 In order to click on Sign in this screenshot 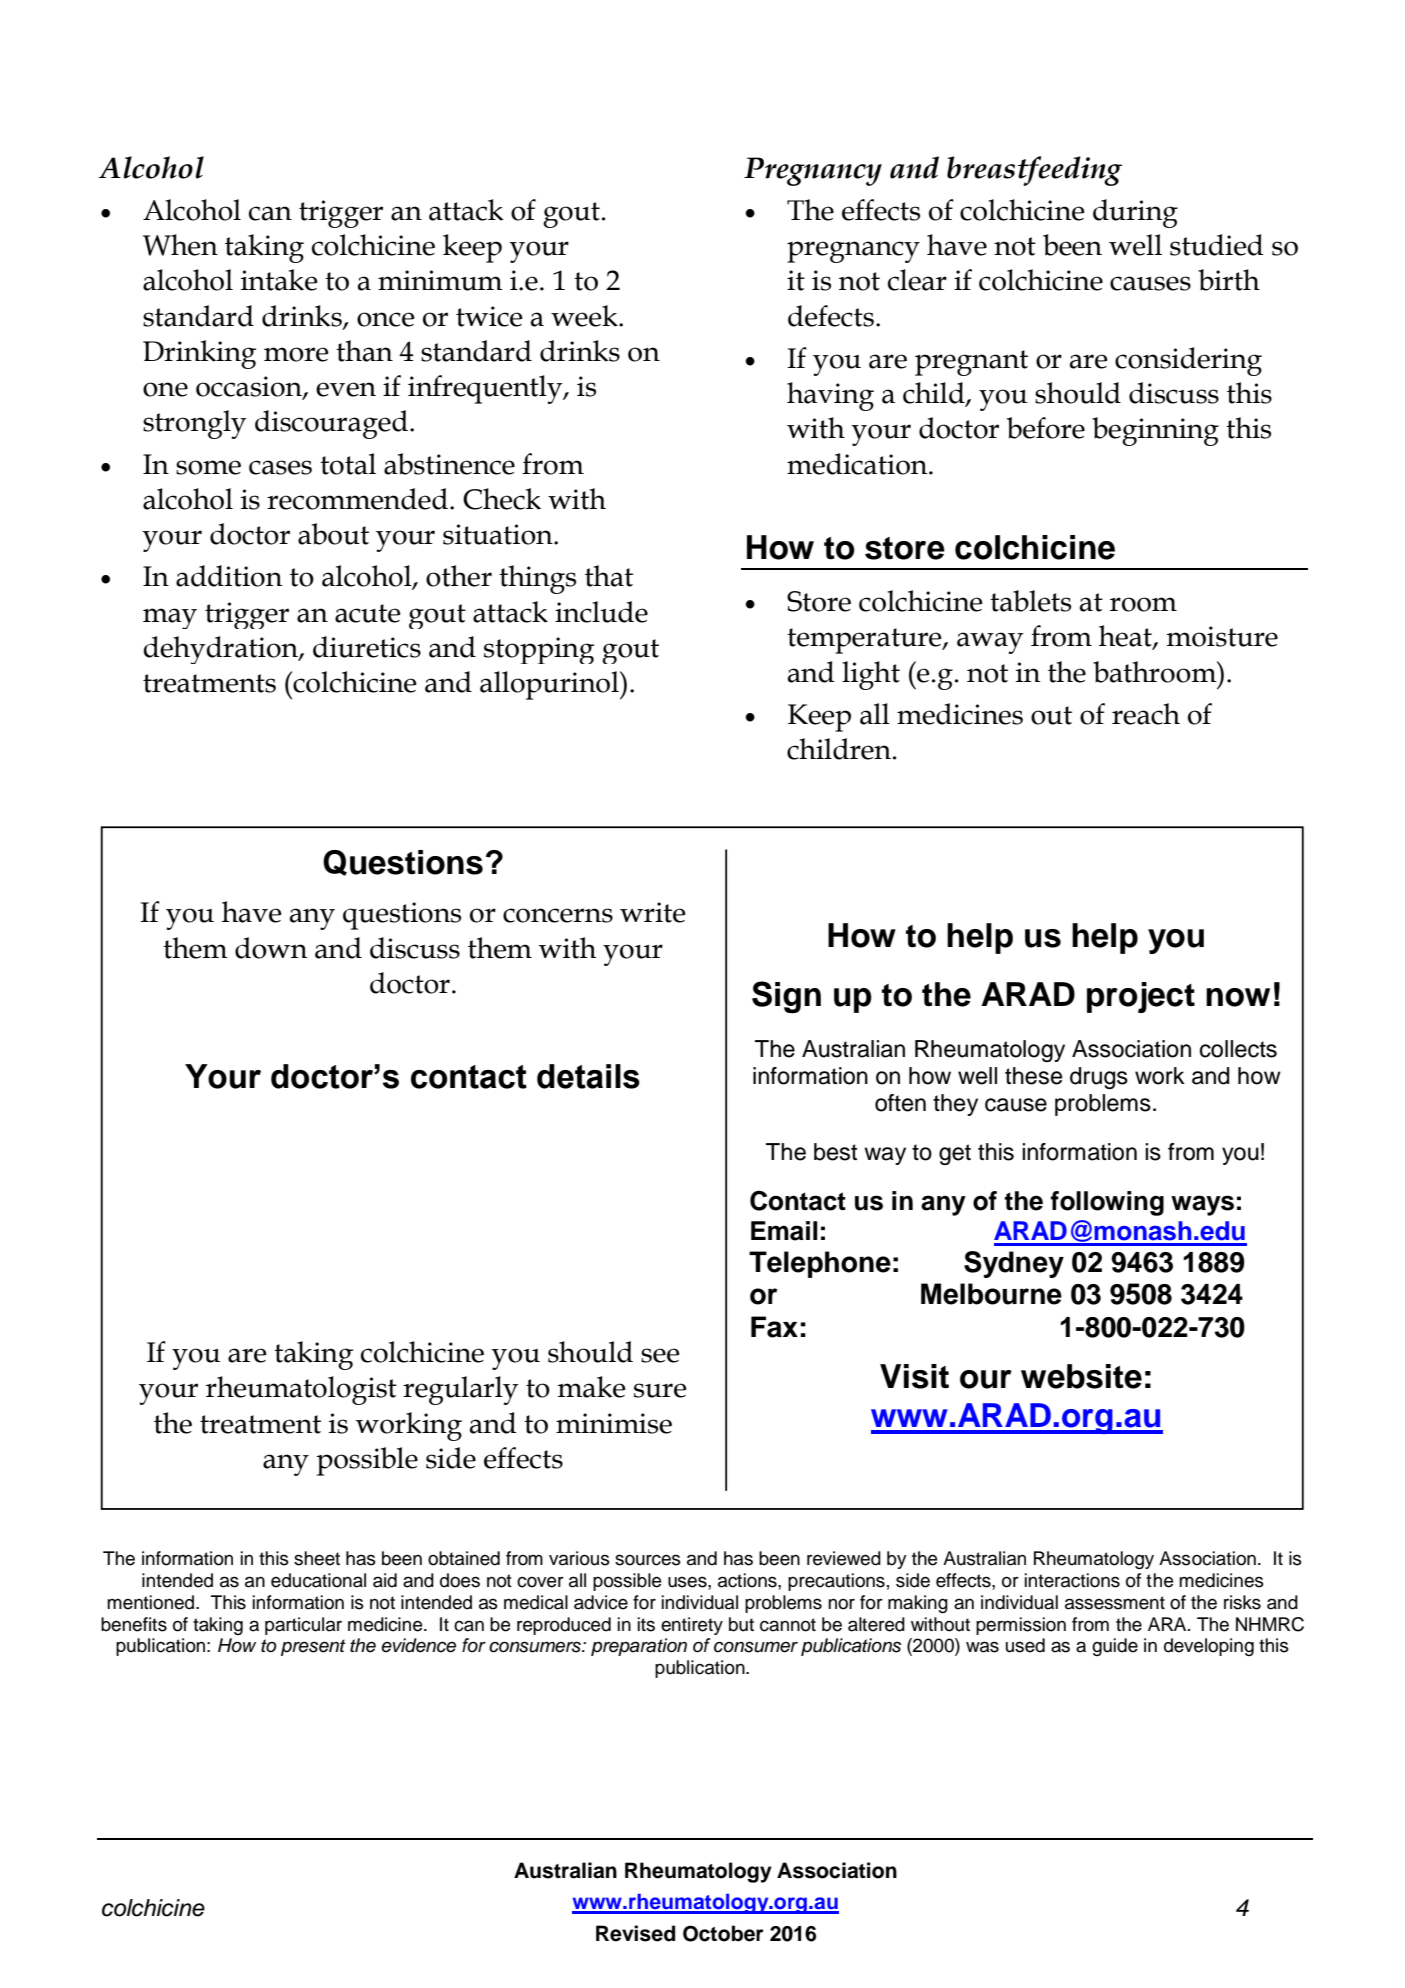, I will do `click(786, 997)`.
